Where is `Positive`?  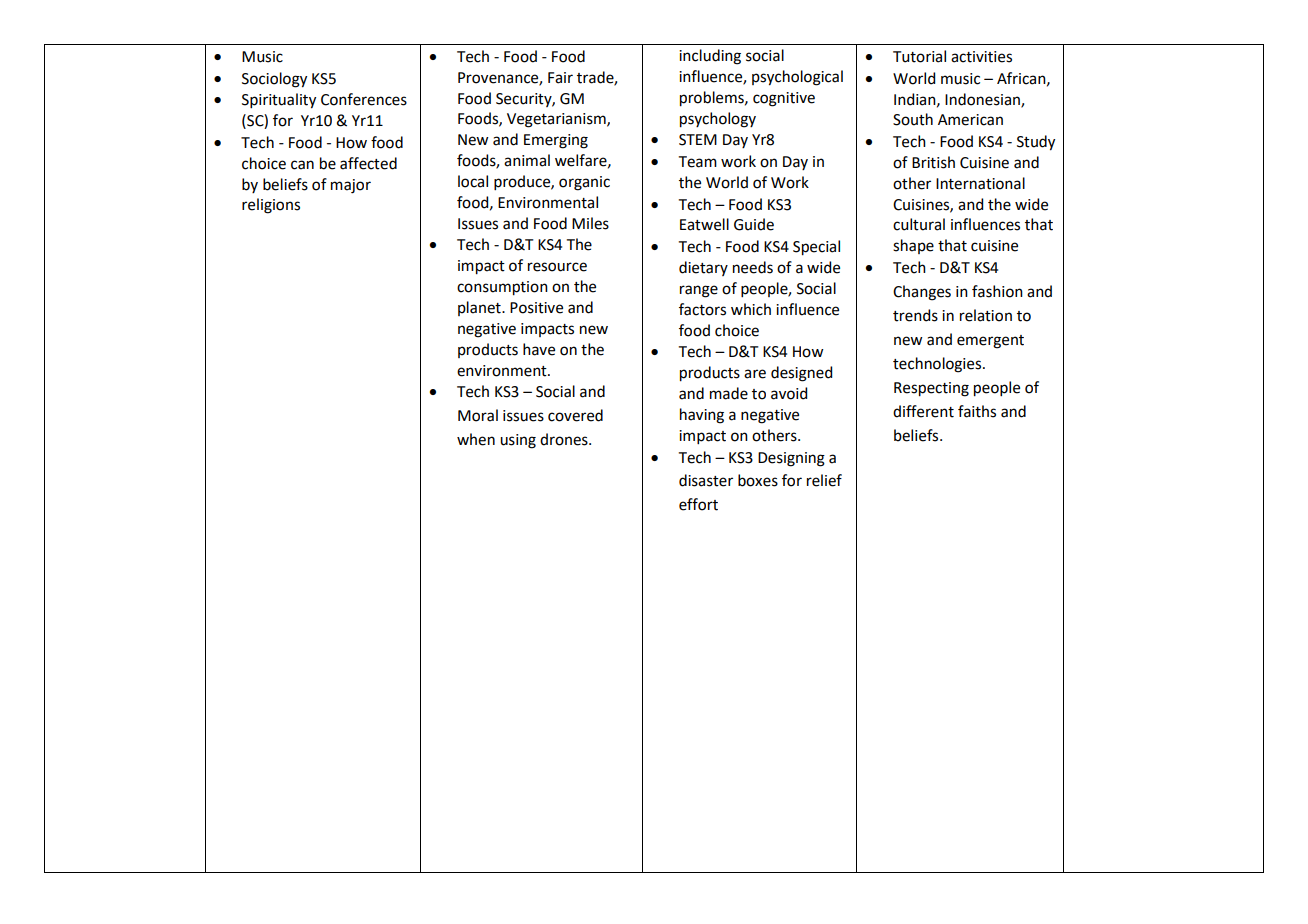 Positive is located at coordinates (536, 308).
